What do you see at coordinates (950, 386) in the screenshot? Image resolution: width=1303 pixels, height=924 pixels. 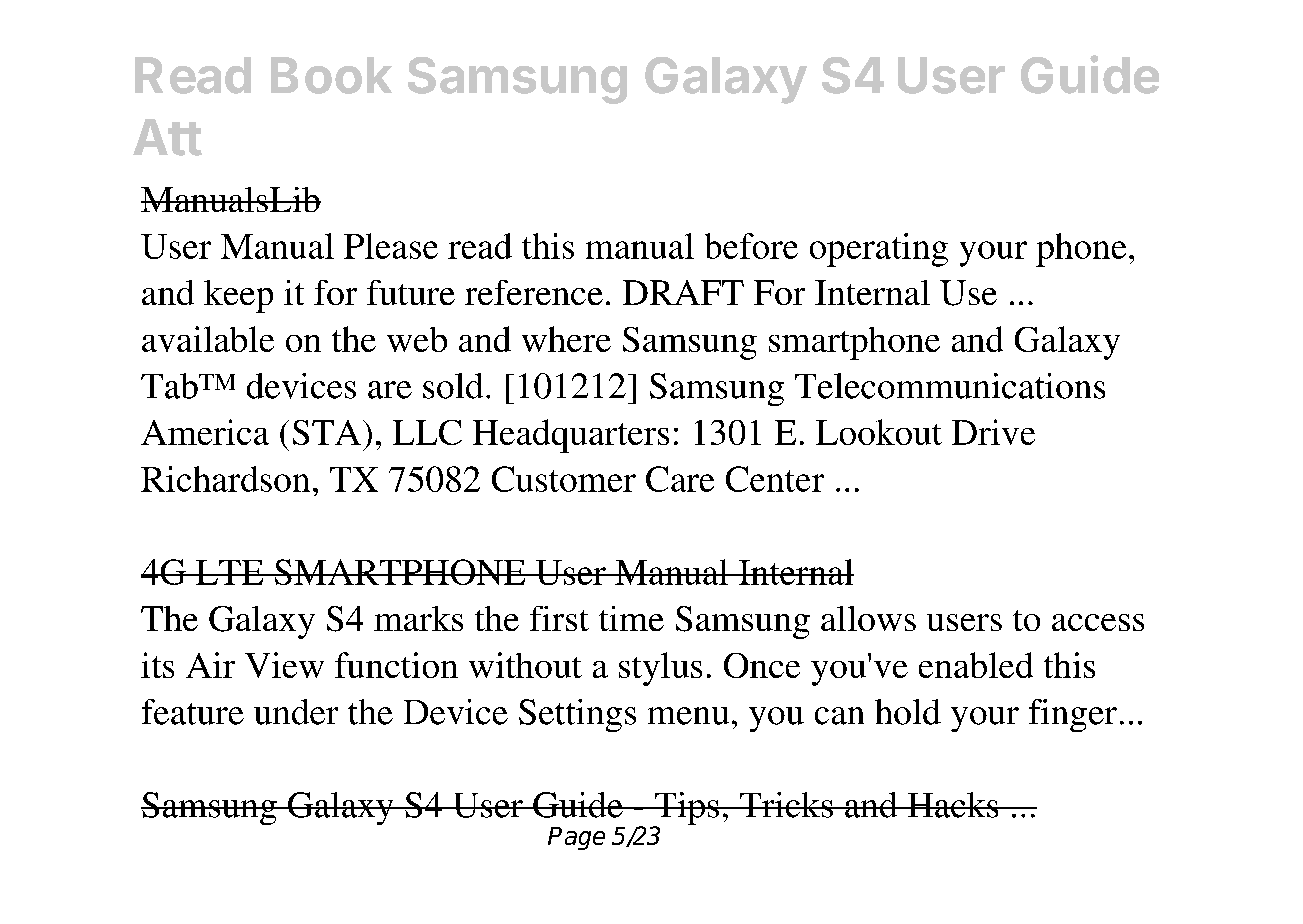 I see `Telecommunications` at bounding box center [950, 386].
